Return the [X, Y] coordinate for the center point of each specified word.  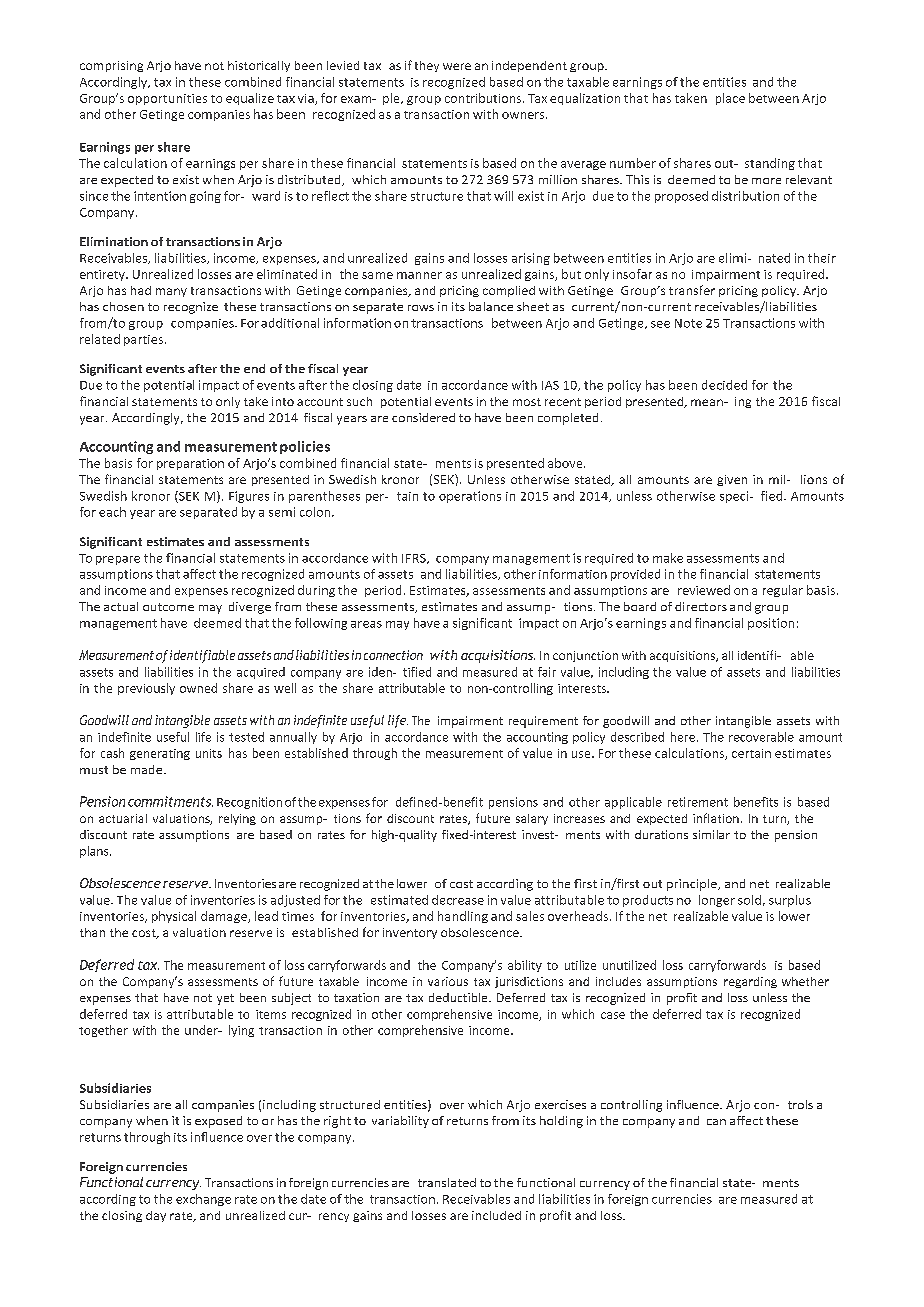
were [457, 66]
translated [447, 1182]
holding [561, 1122]
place [730, 99]
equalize [250, 99]
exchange [203, 1200]
